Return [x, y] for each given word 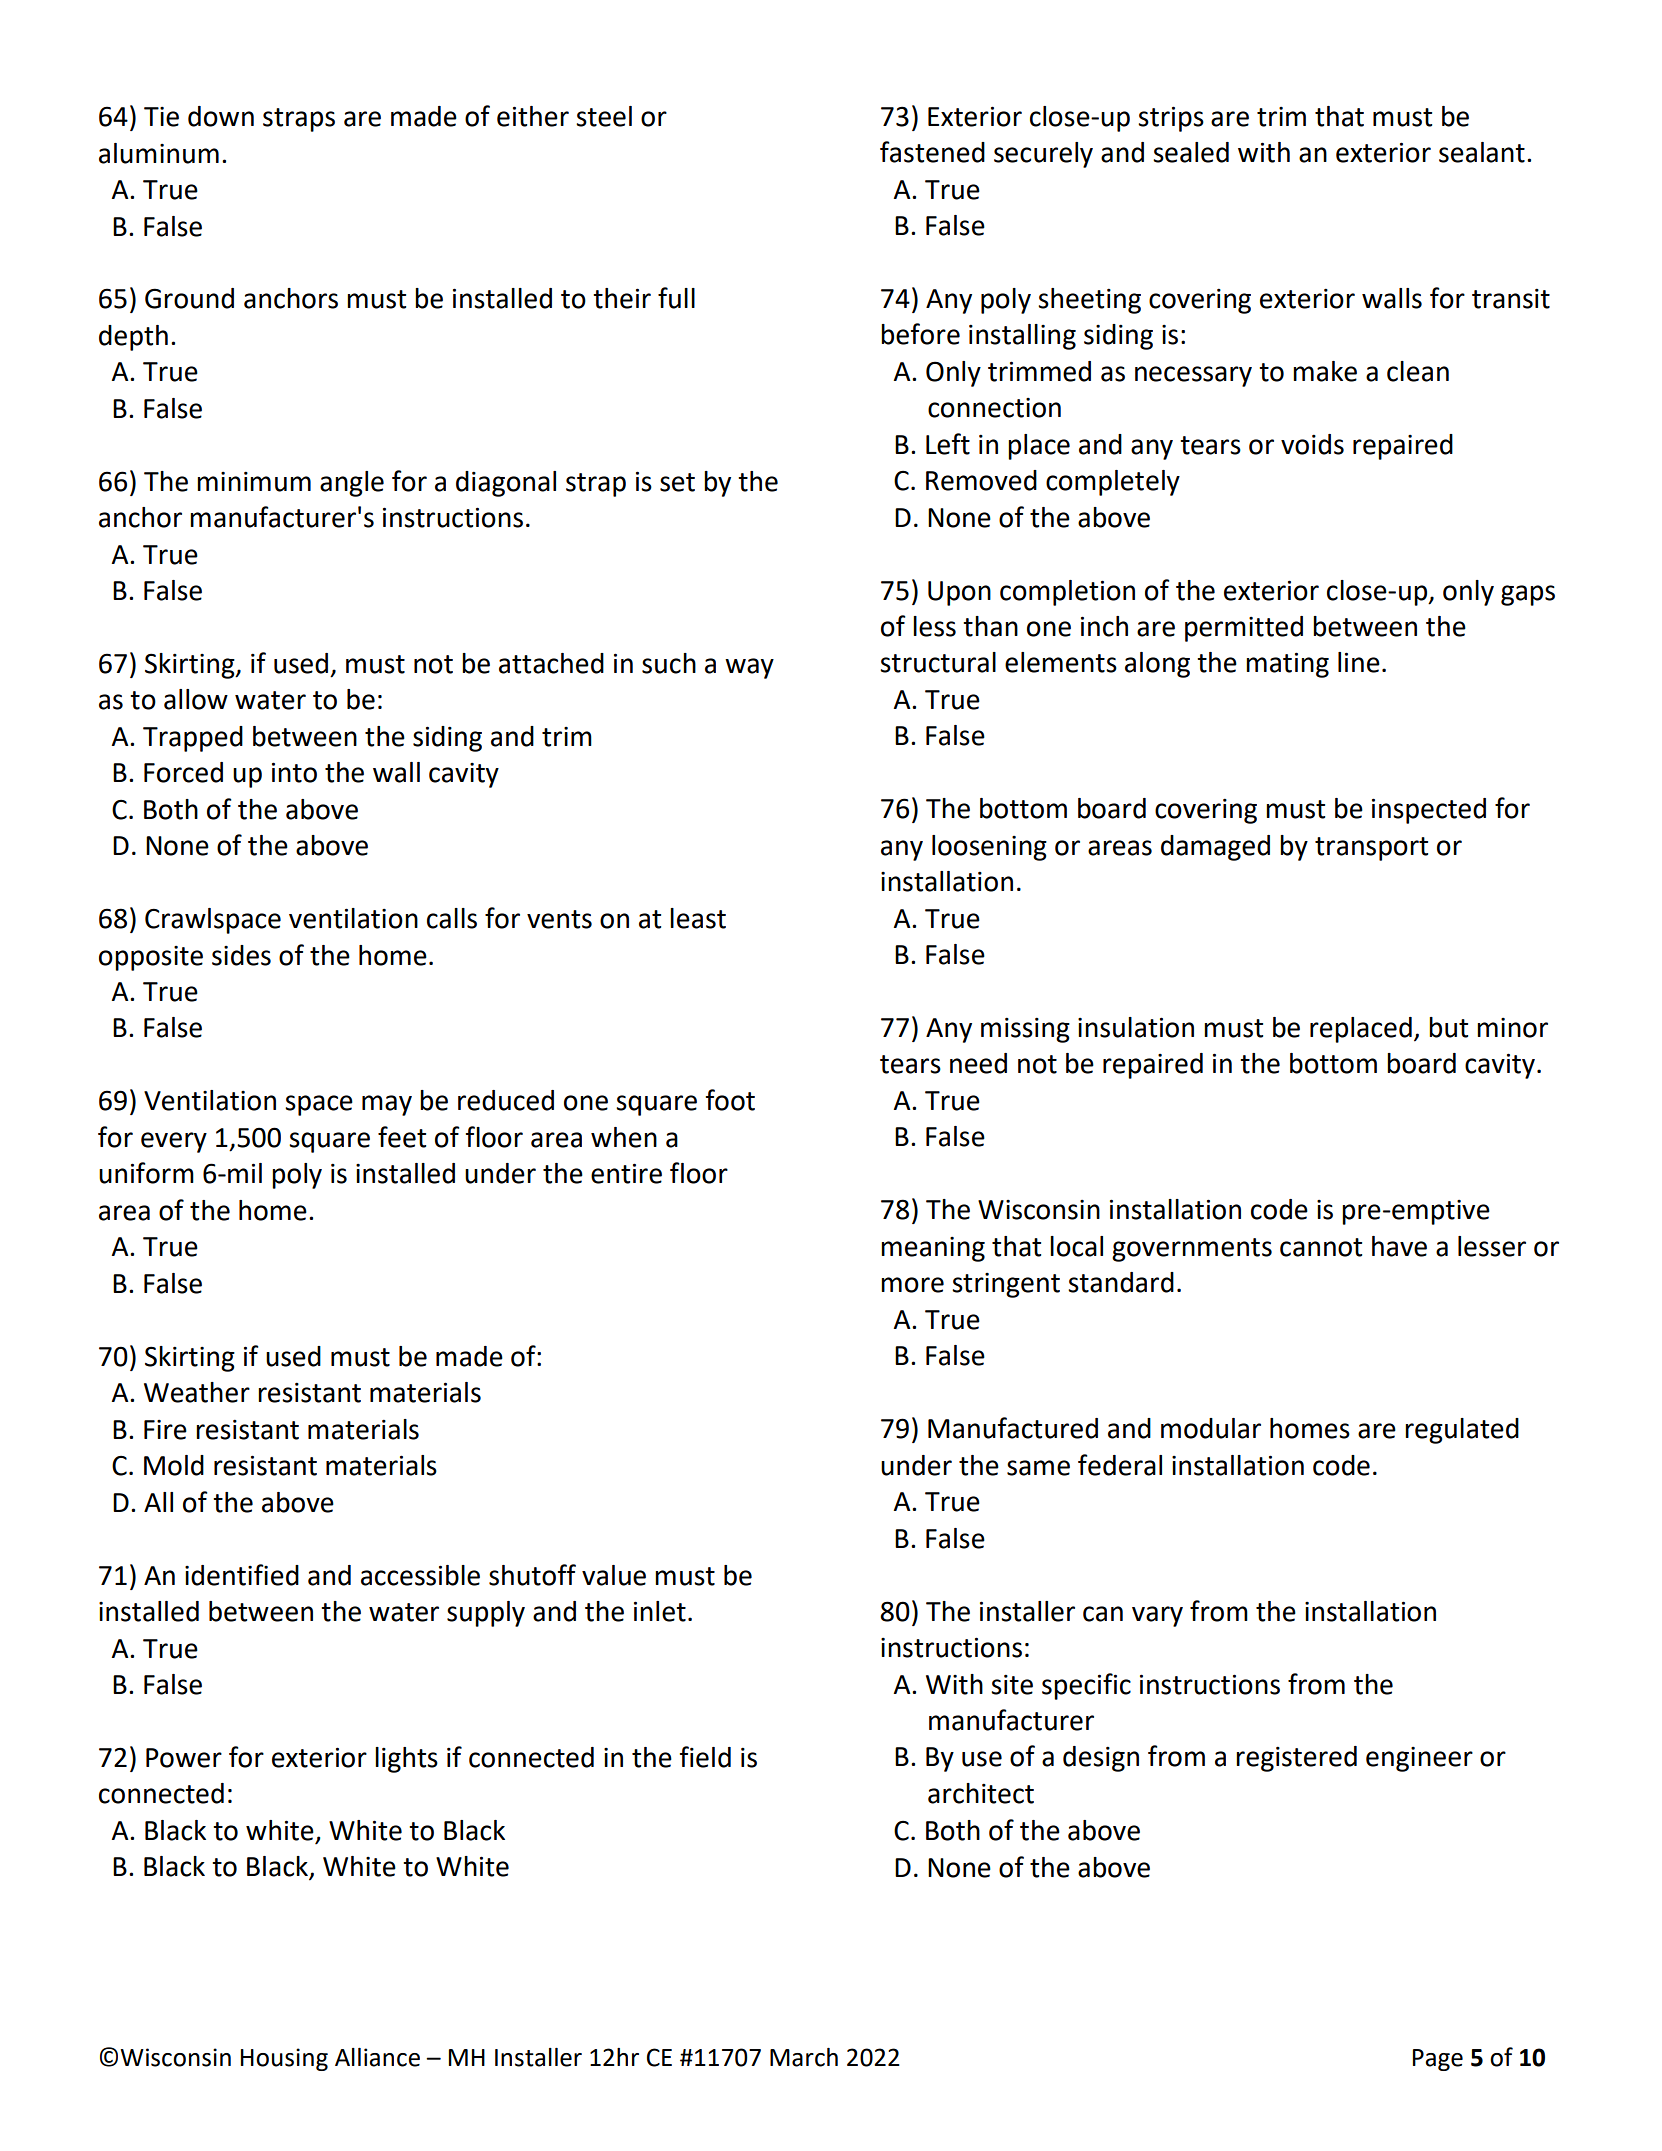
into [294, 772]
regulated [1462, 1431]
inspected [1429, 811]
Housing [284, 2059]
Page [1438, 2060]
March [804, 2057]
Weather [197, 1392]
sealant [1482, 152]
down [221, 116]
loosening [989, 848]
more [912, 1285]
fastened [932, 152]
